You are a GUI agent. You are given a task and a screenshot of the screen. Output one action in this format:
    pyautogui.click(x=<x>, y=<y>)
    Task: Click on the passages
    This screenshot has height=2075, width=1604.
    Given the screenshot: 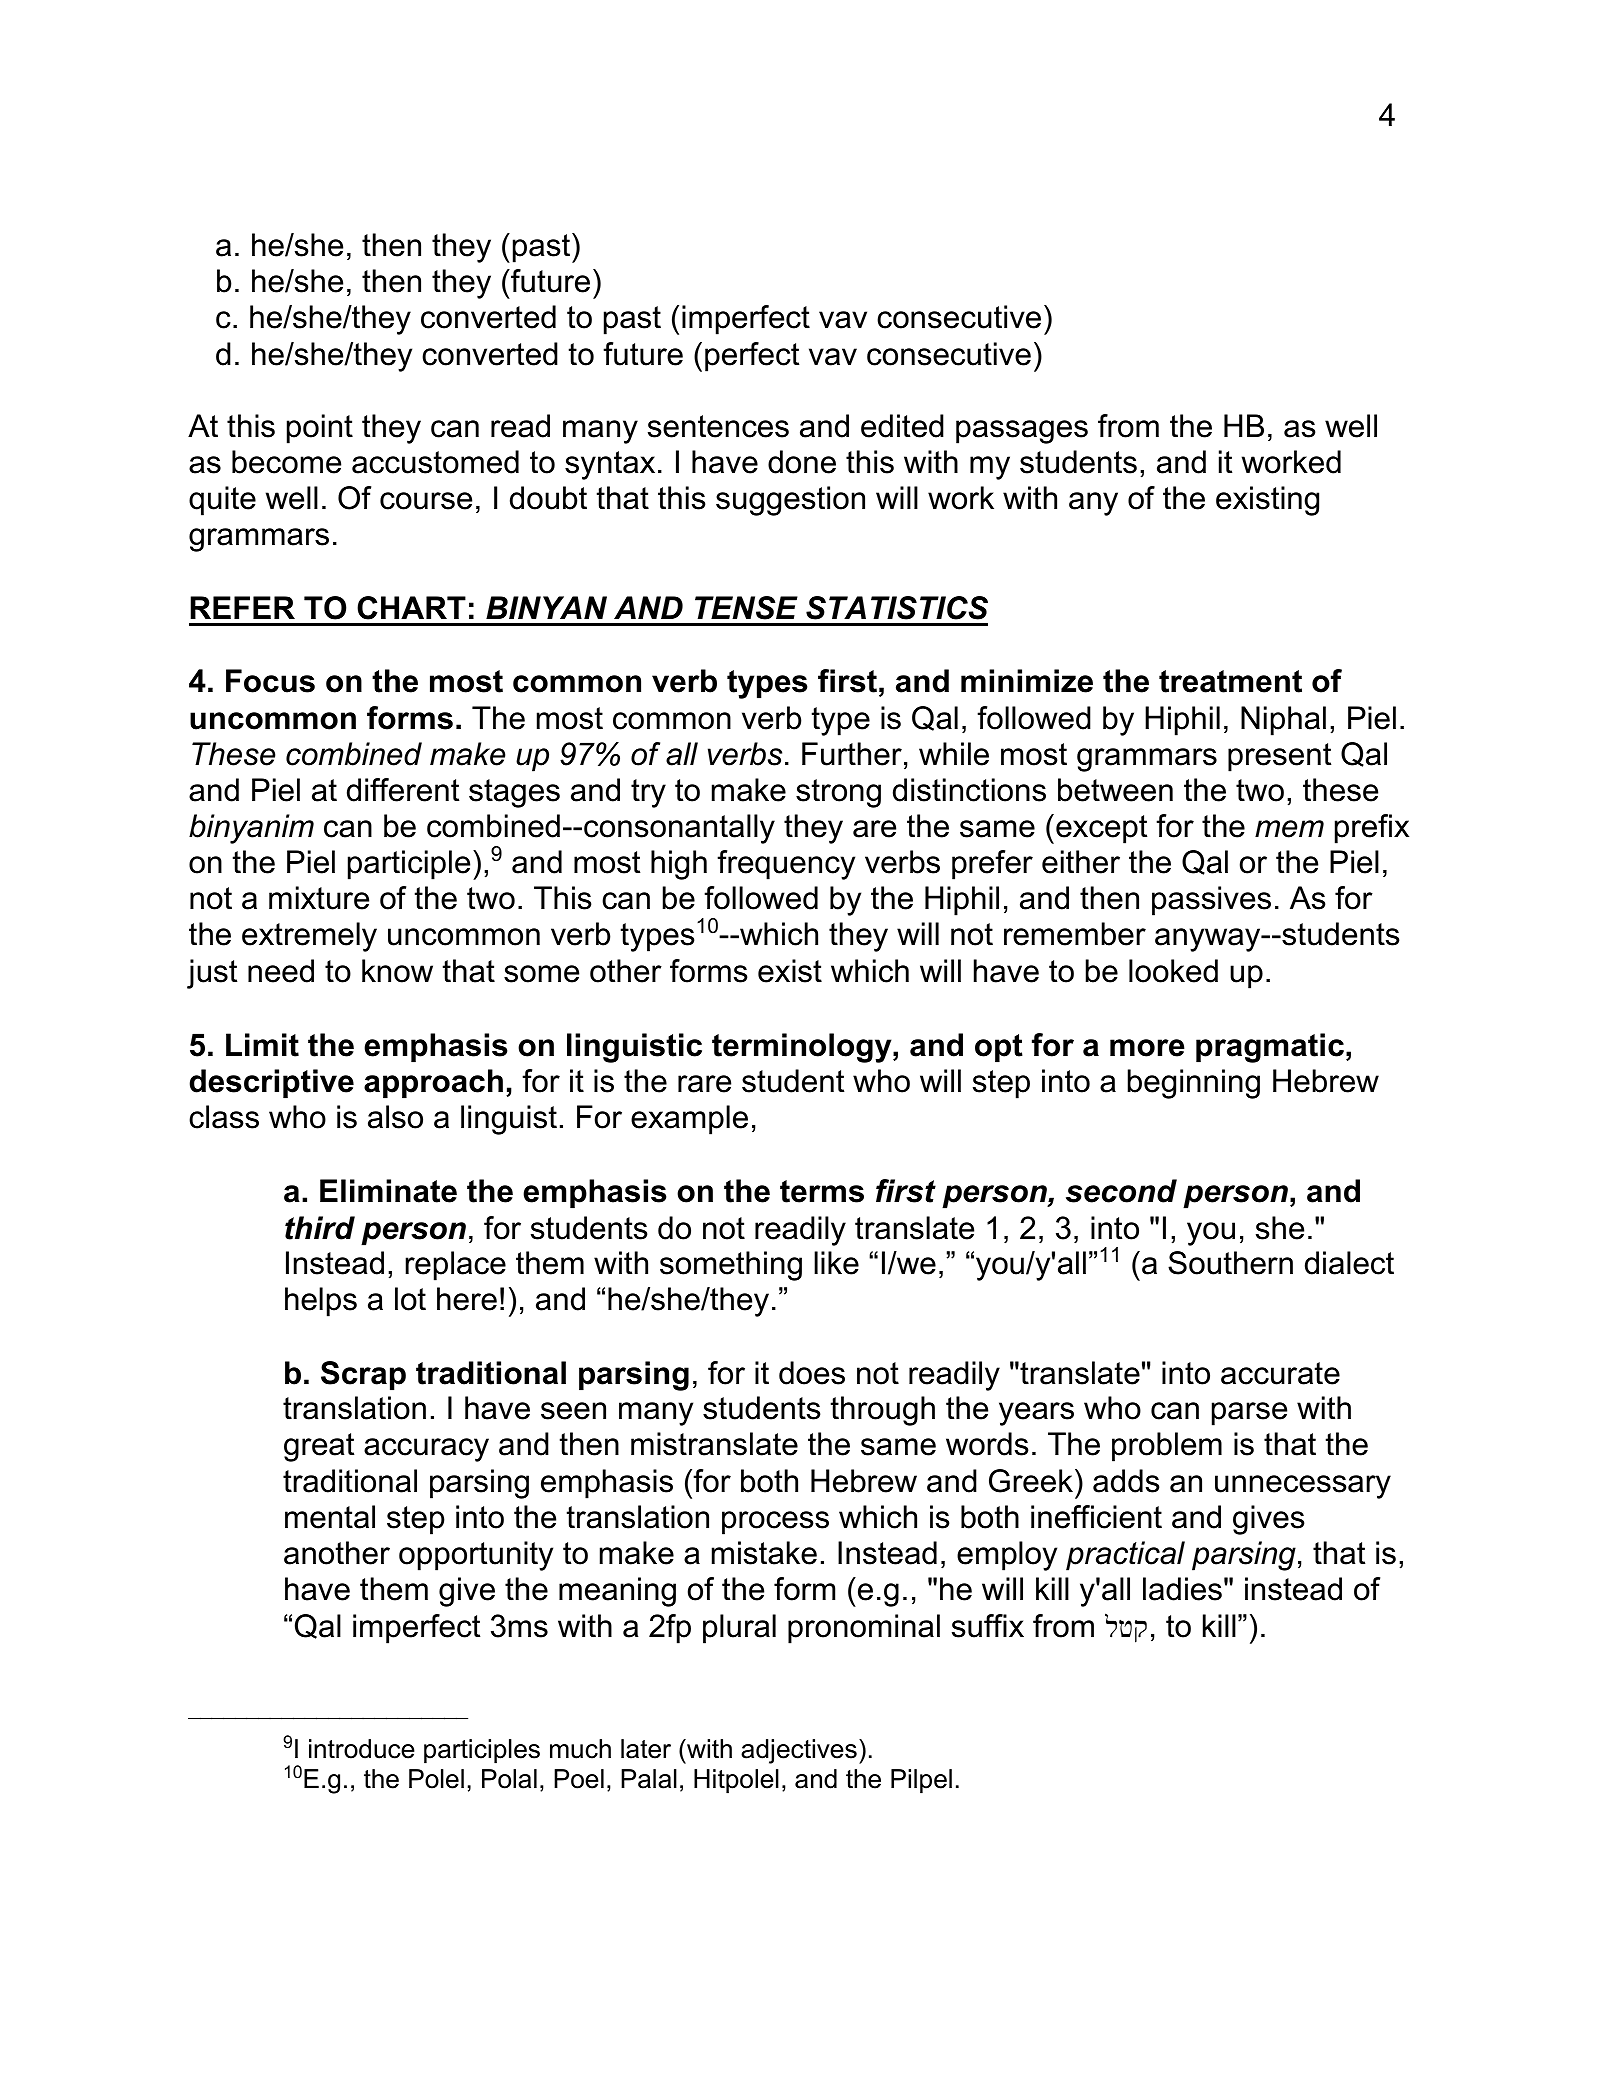 What is the action you would take?
    pyautogui.click(x=1022, y=432)
